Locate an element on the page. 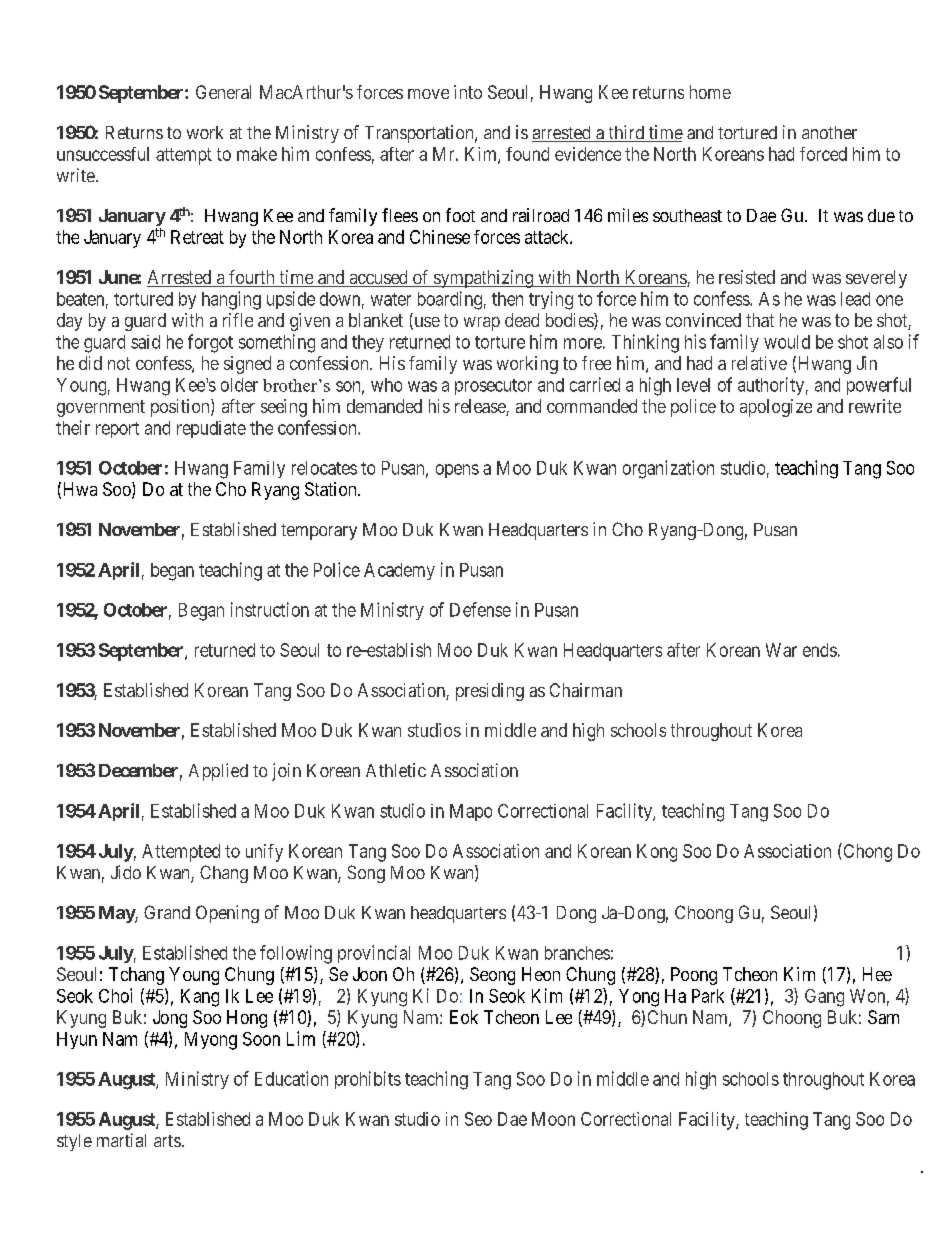 The width and height of the page is (952, 1233). General is located at coordinates (223, 92).
